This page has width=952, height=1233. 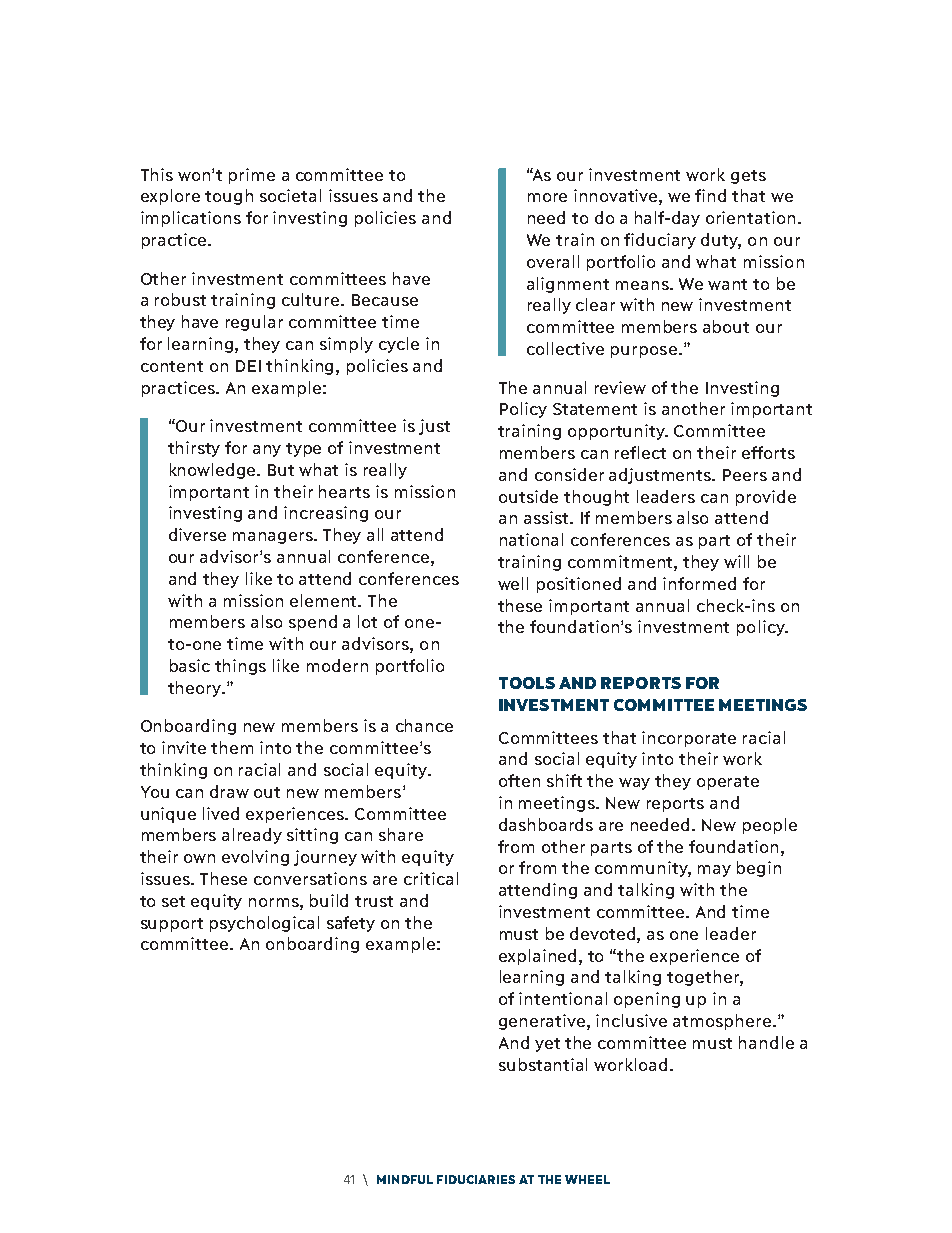 I want to click on tough, so click(x=229, y=197).
